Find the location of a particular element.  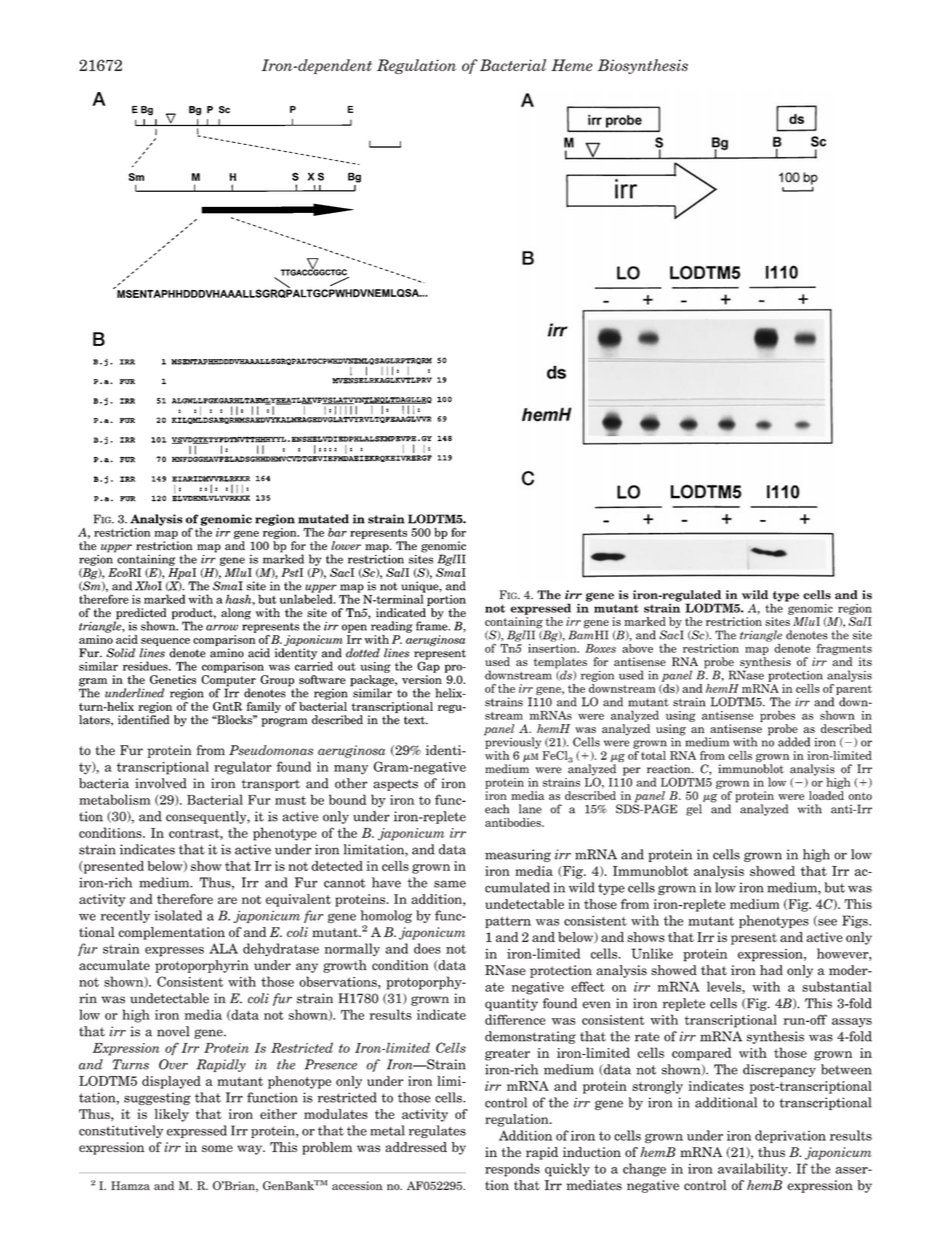

Heme is located at coordinates (572, 65).
